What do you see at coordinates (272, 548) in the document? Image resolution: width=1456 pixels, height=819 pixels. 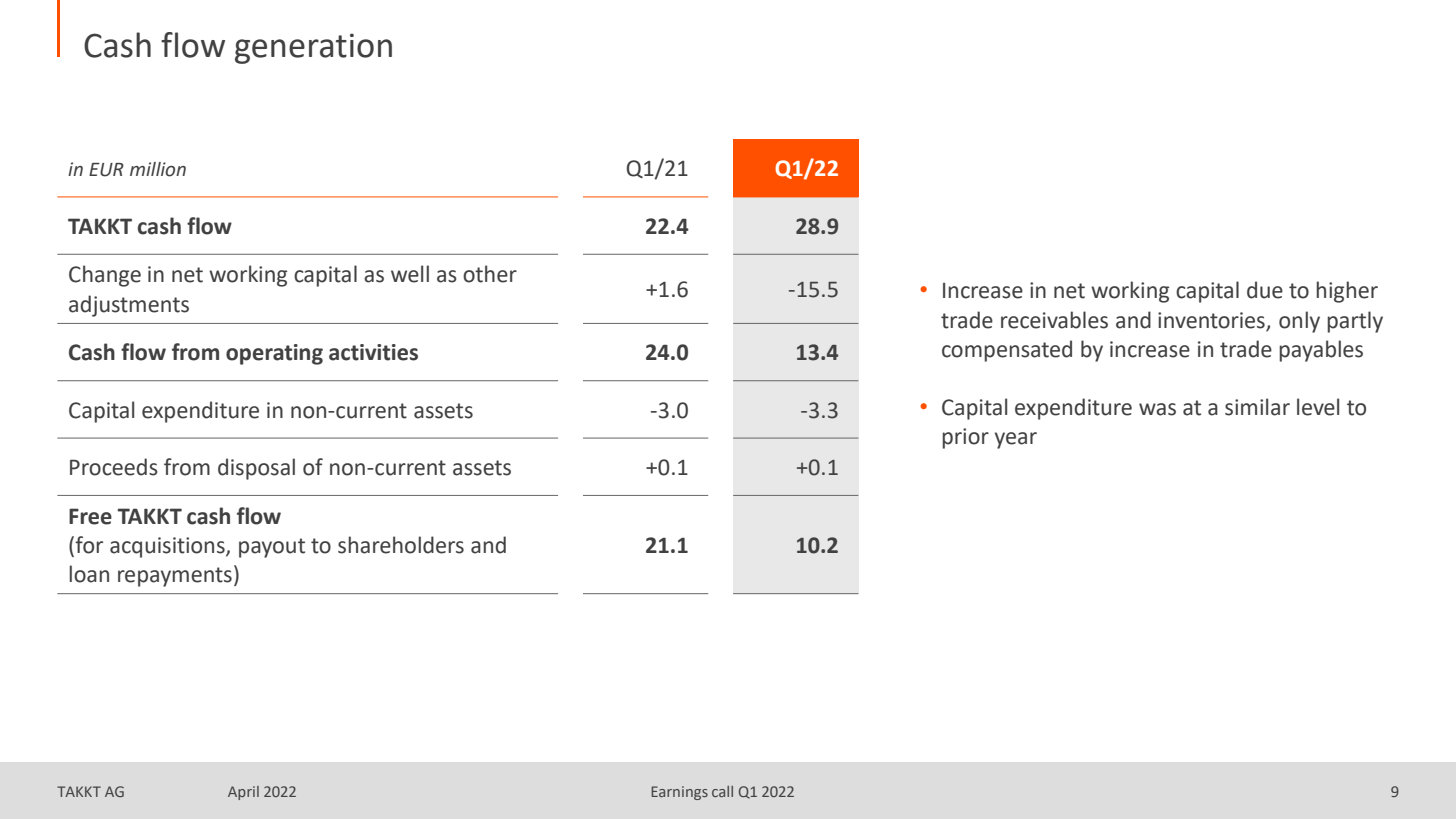 I see `payout` at bounding box center [272, 548].
